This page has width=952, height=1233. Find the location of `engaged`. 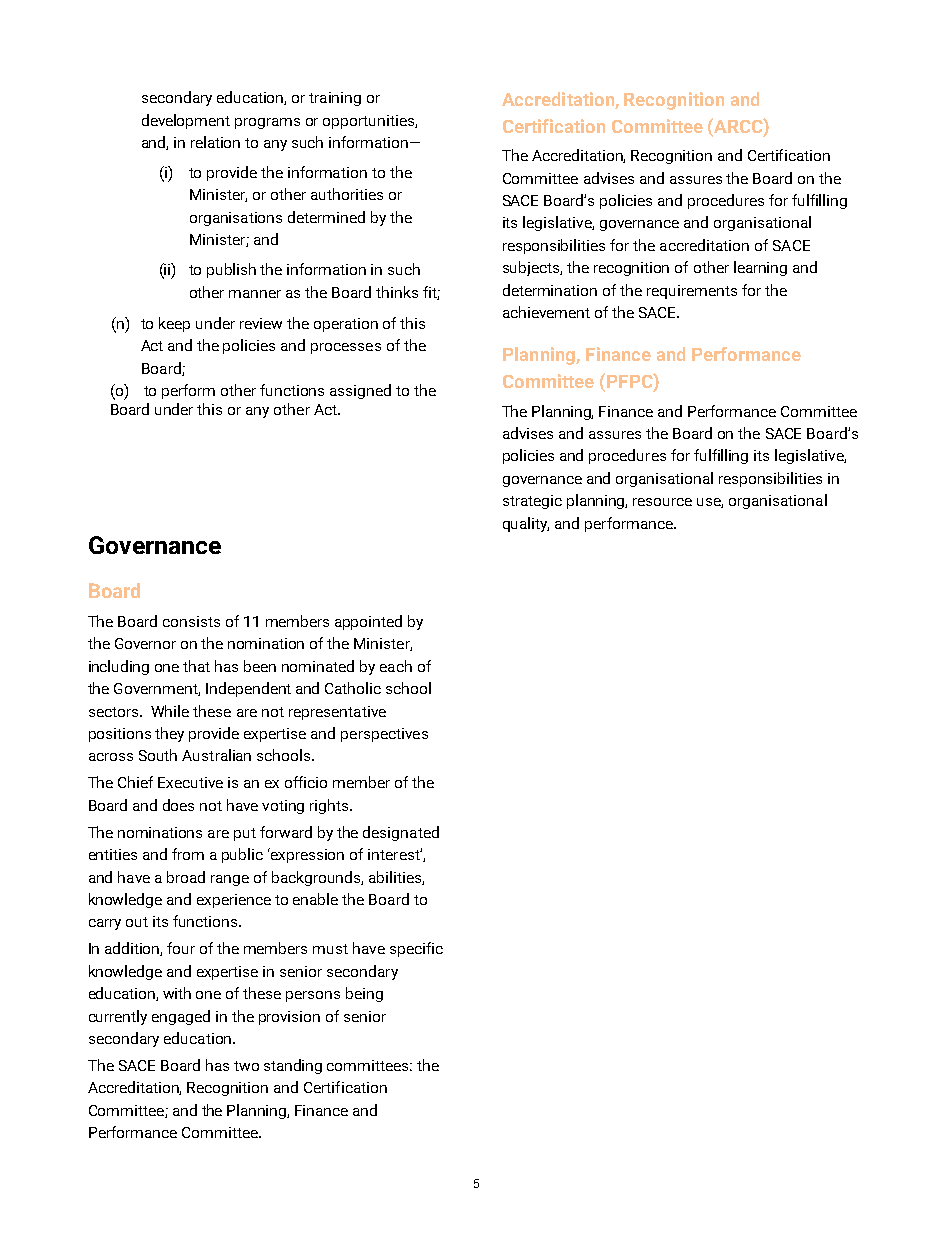

engaged is located at coordinates (181, 1017).
